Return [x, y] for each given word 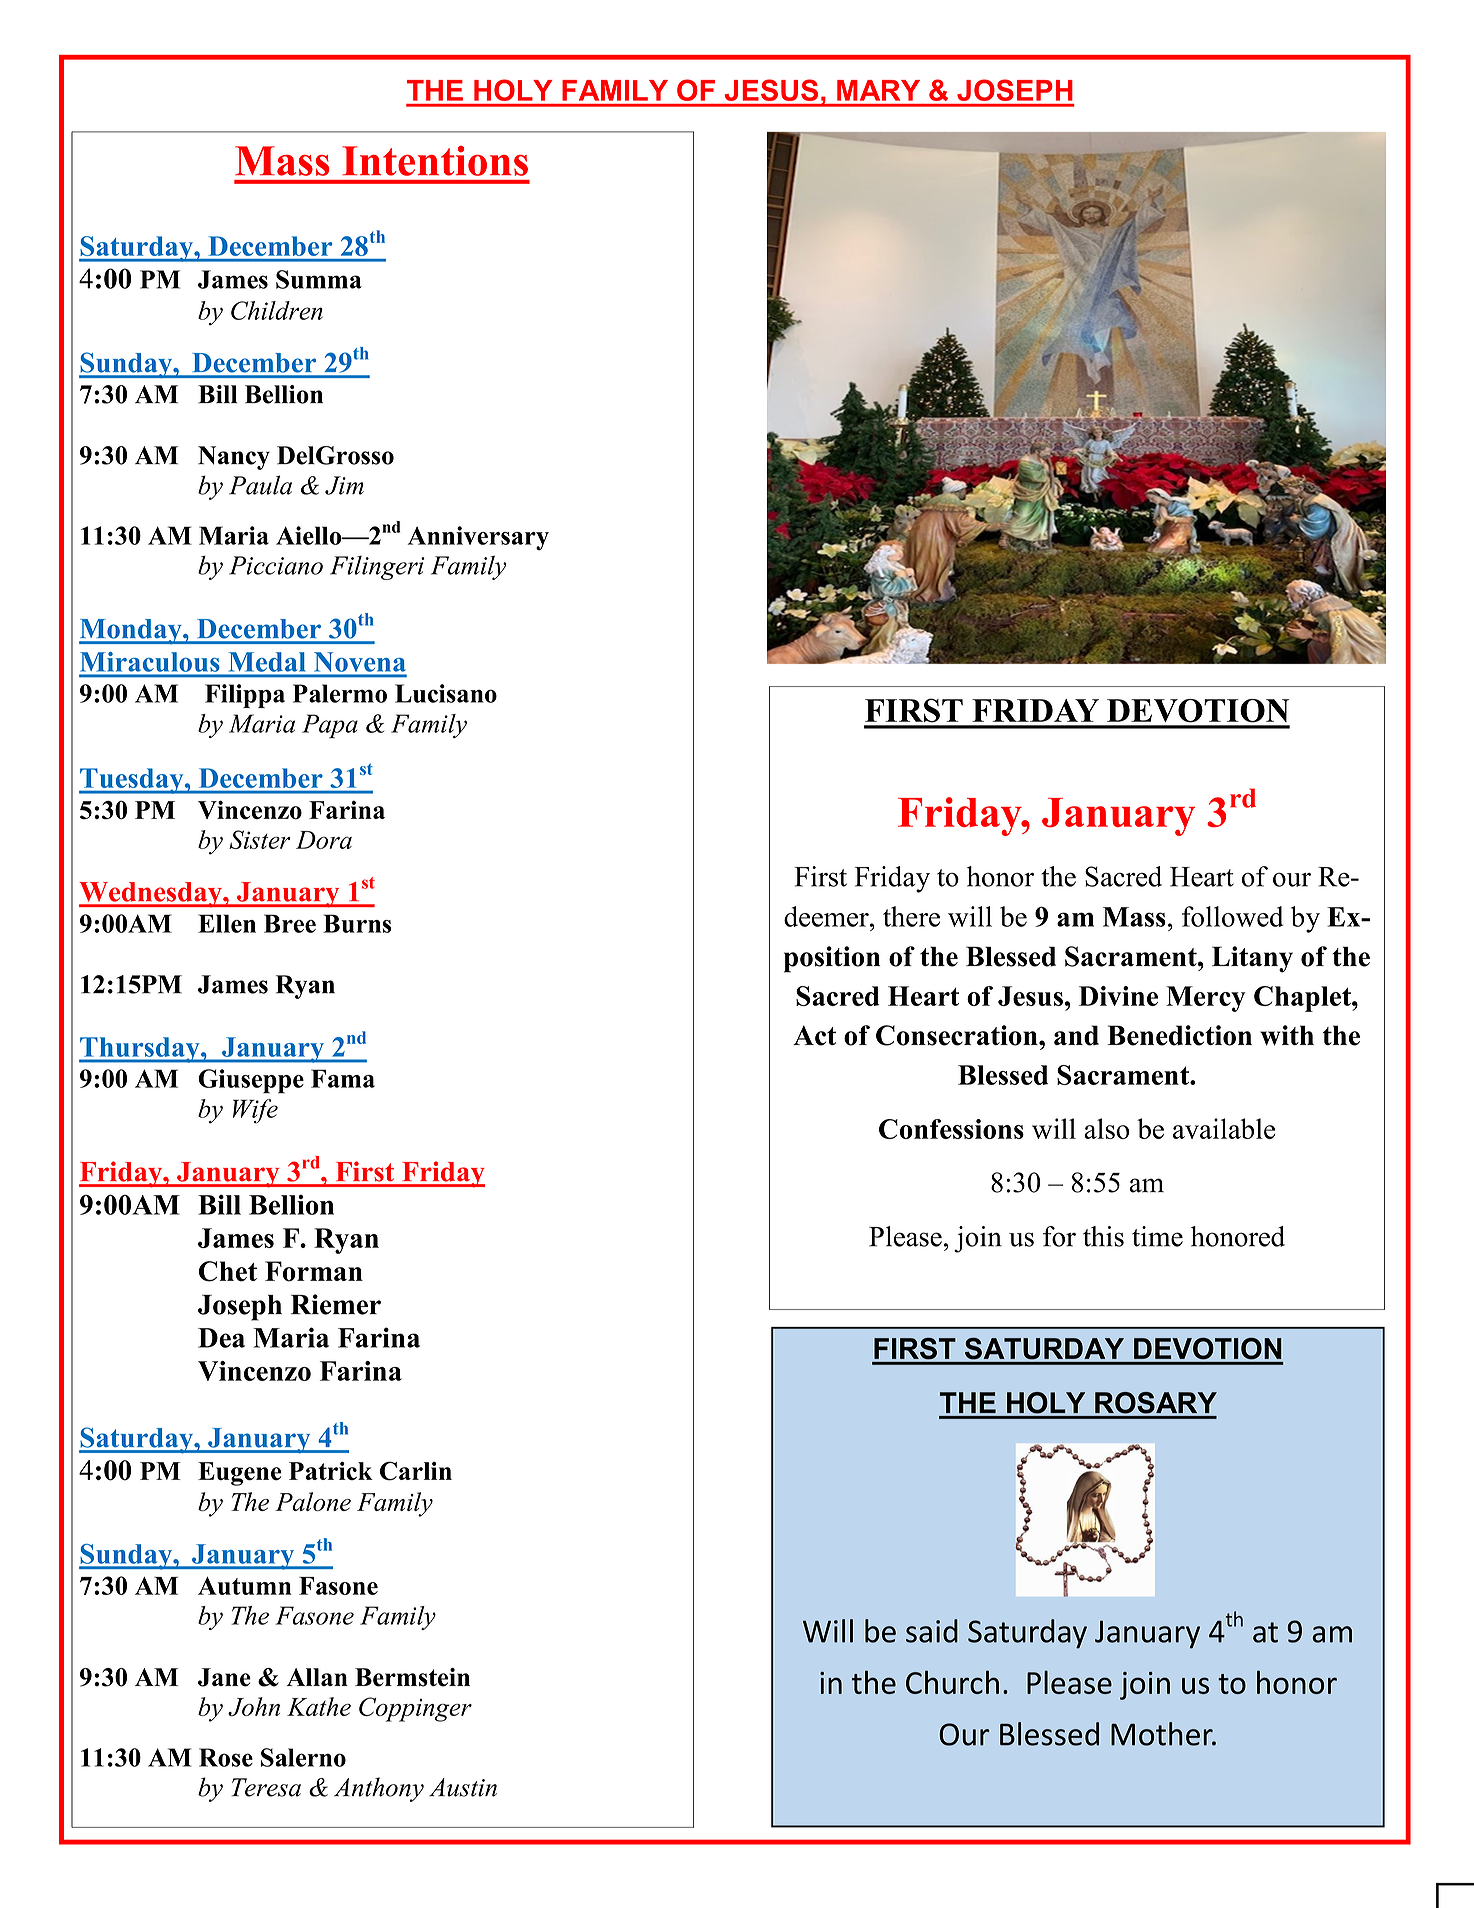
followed [1233, 916]
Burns [357, 923]
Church [952, 1682]
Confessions [951, 1129]
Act [814, 1035]
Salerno [303, 1757]
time [1157, 1236]
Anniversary [478, 538]
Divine [1118, 996]
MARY [878, 90]
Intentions [435, 161]
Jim [344, 485]
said [932, 1631]
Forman [314, 1271]
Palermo [340, 693]
